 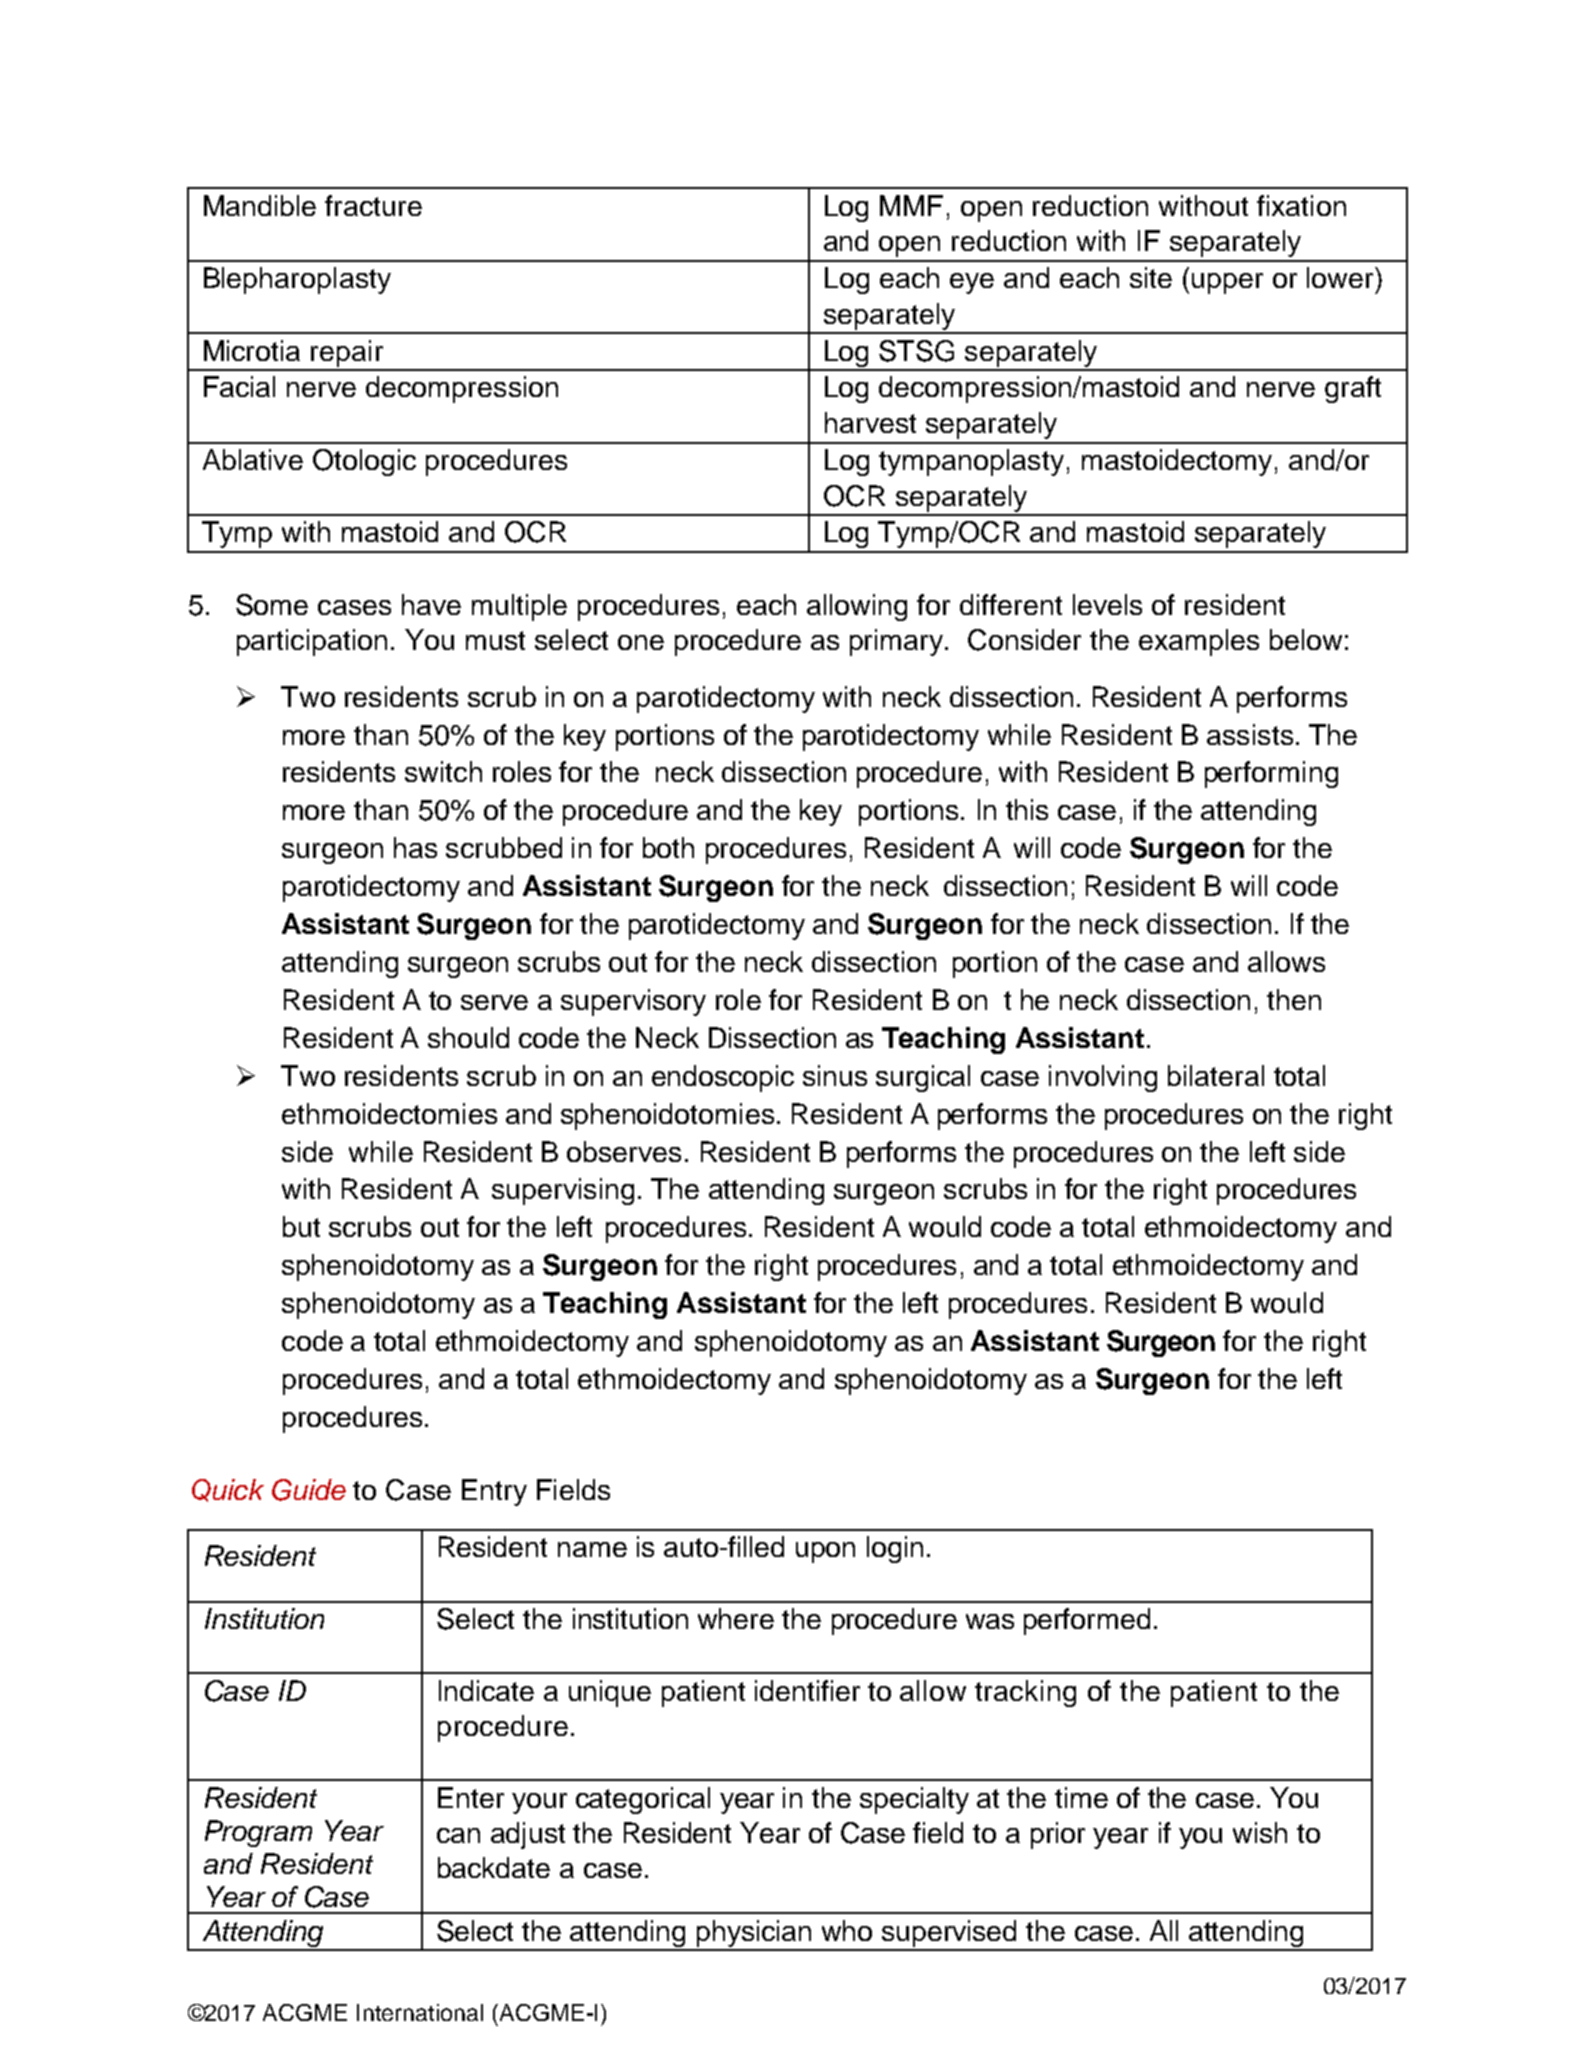 What do you see at coordinates (373, 205) in the screenshot?
I see `fracture` at bounding box center [373, 205].
